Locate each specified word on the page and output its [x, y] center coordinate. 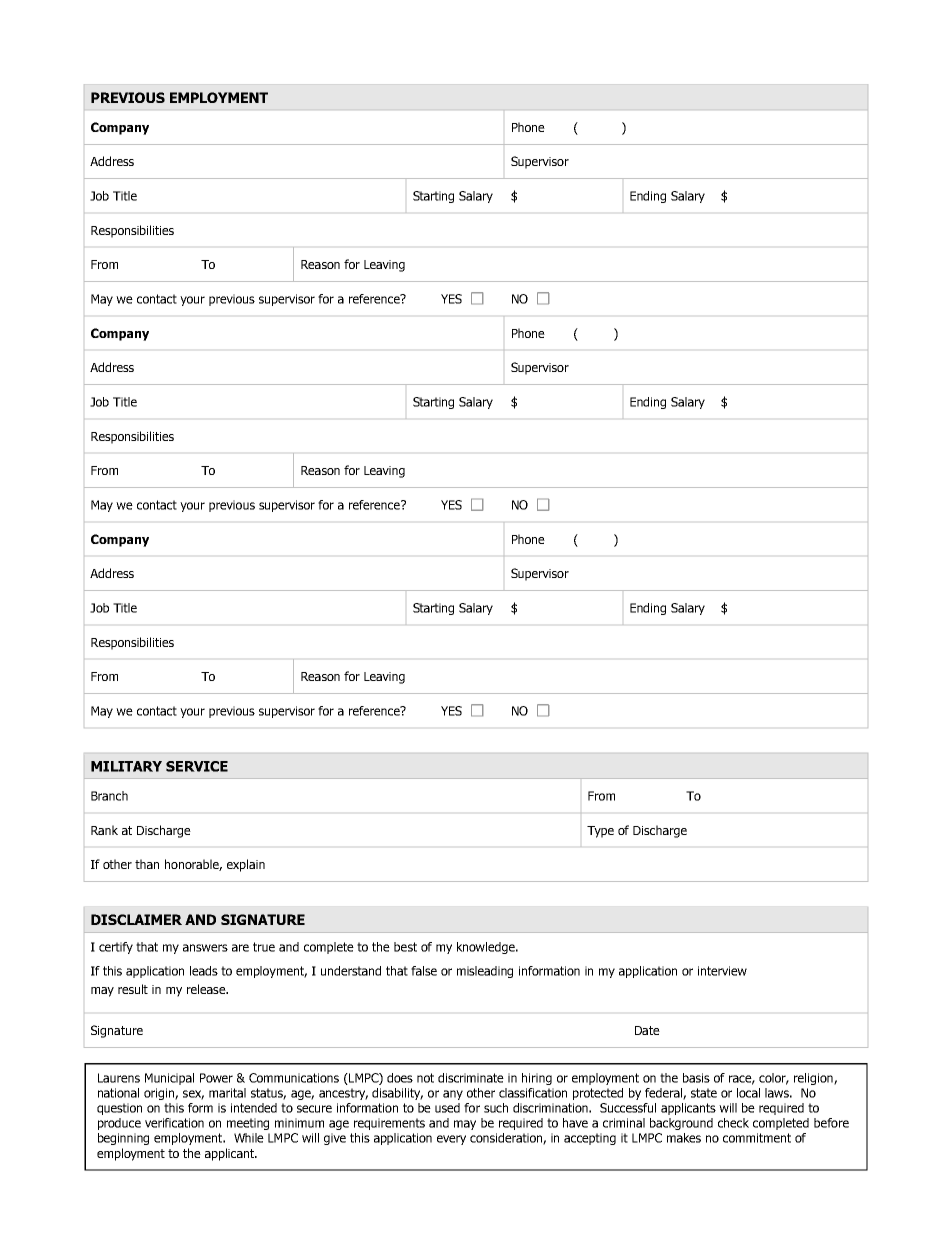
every [451, 1140]
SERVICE [197, 766]
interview [722, 971]
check [733, 1123]
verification [174, 1123]
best [405, 947]
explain [246, 865]
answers [205, 948]
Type [600, 832]
